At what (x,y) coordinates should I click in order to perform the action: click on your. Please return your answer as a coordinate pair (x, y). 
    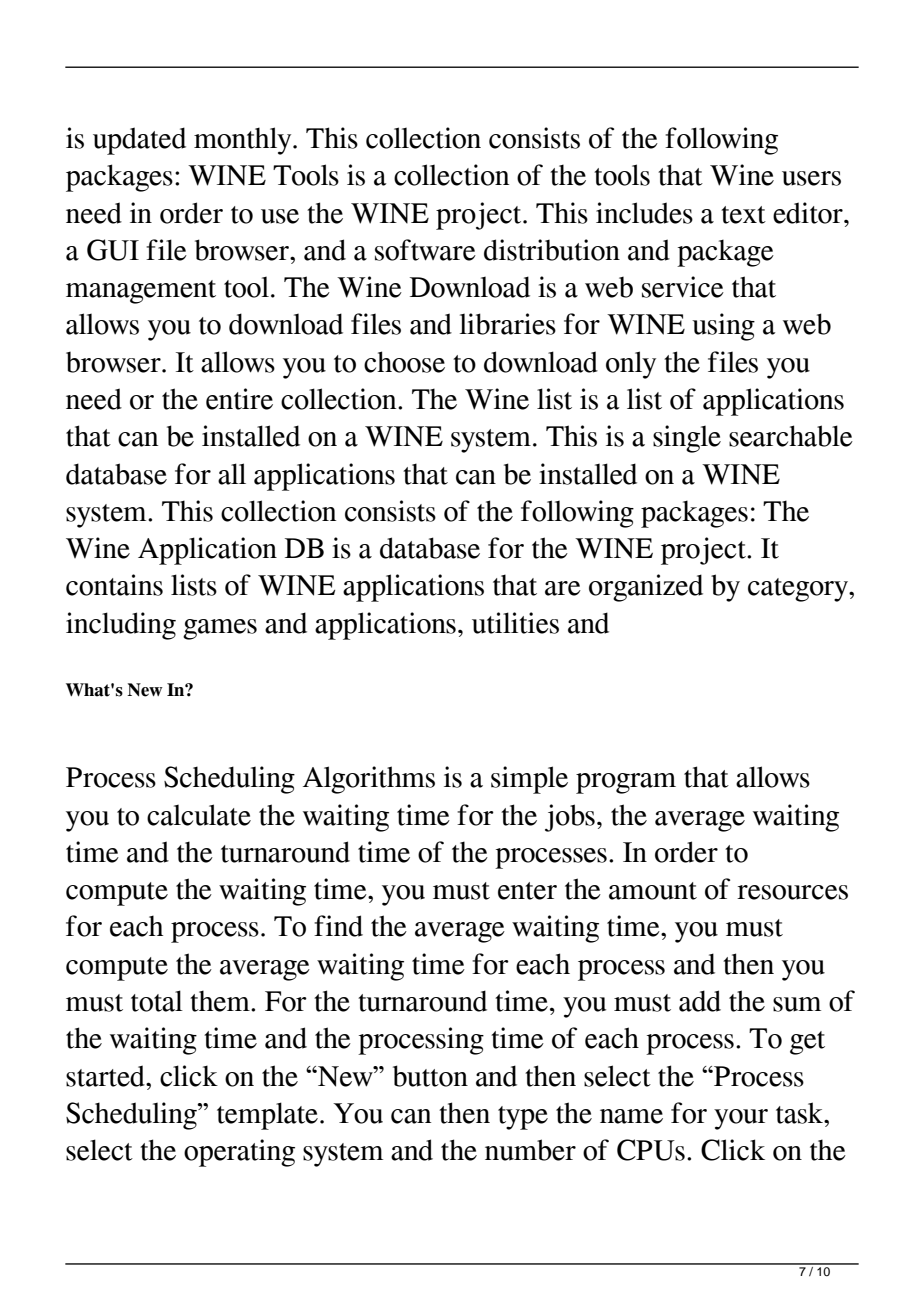
    Looking at the image, I should click on (741, 1119).
